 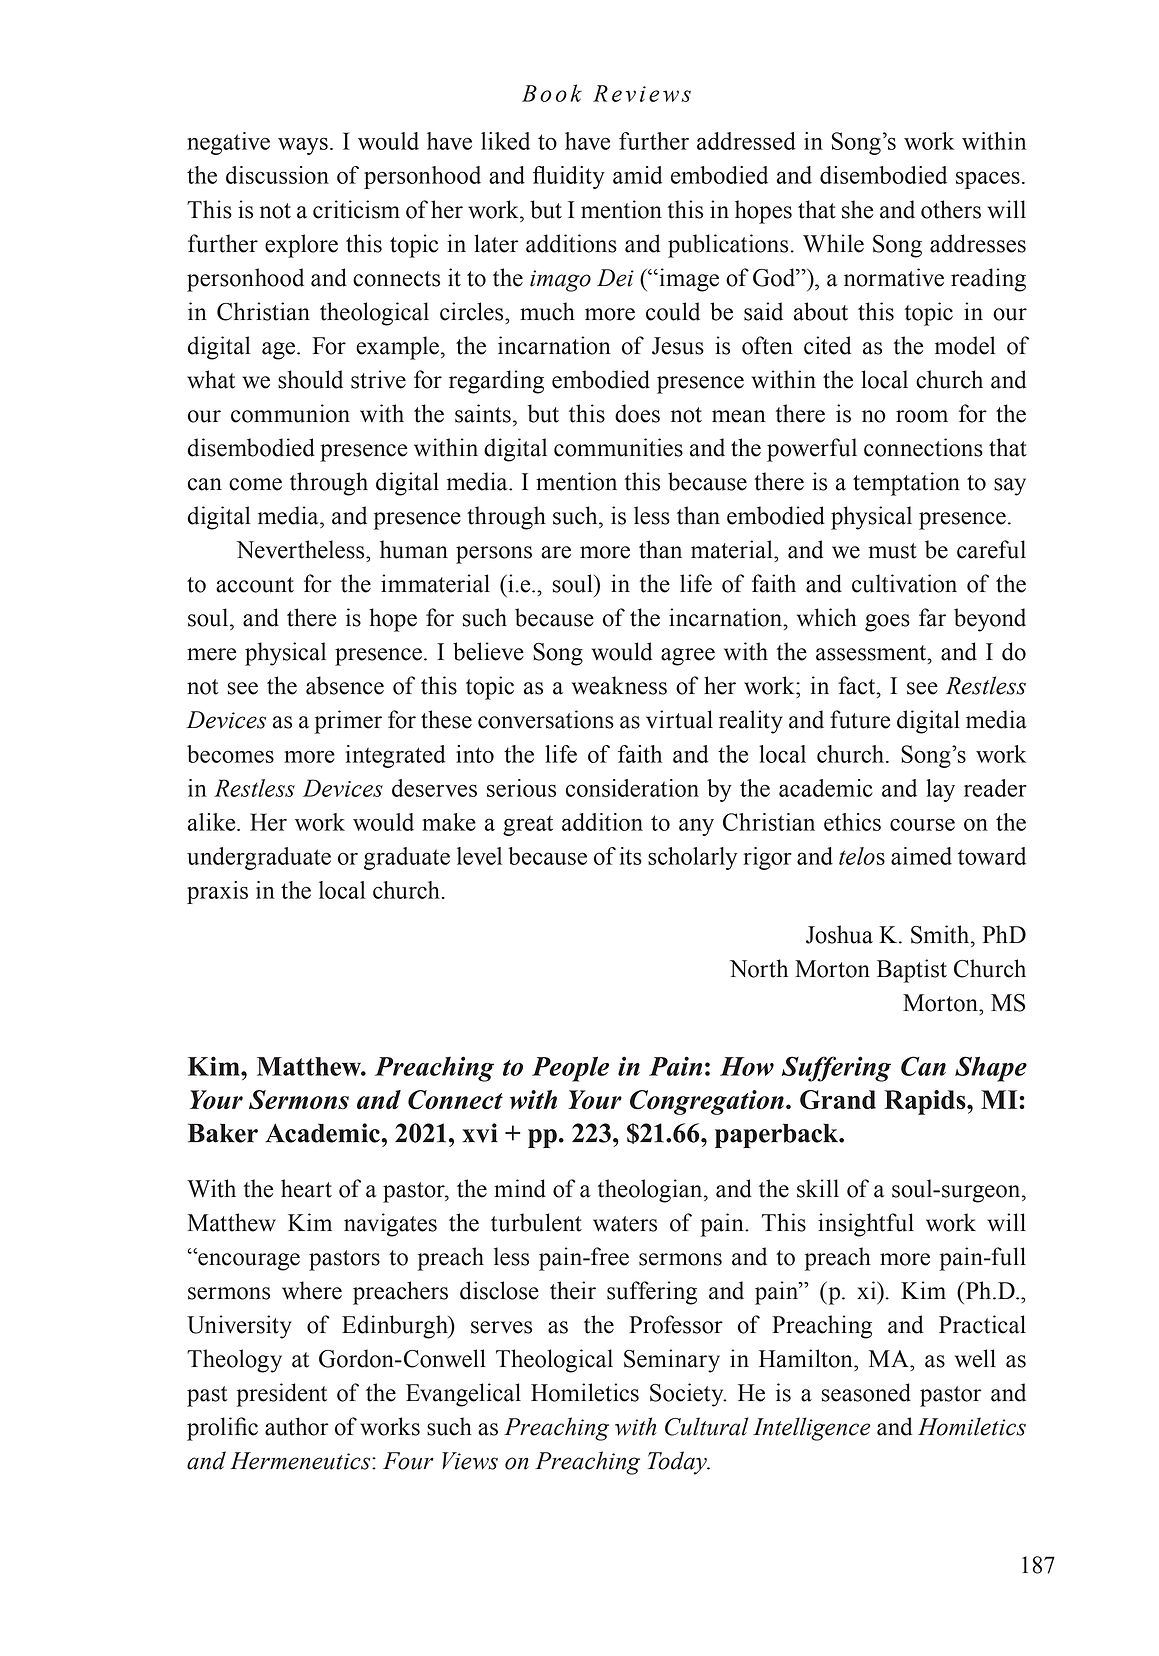 I want to click on account, so click(x=255, y=585).
